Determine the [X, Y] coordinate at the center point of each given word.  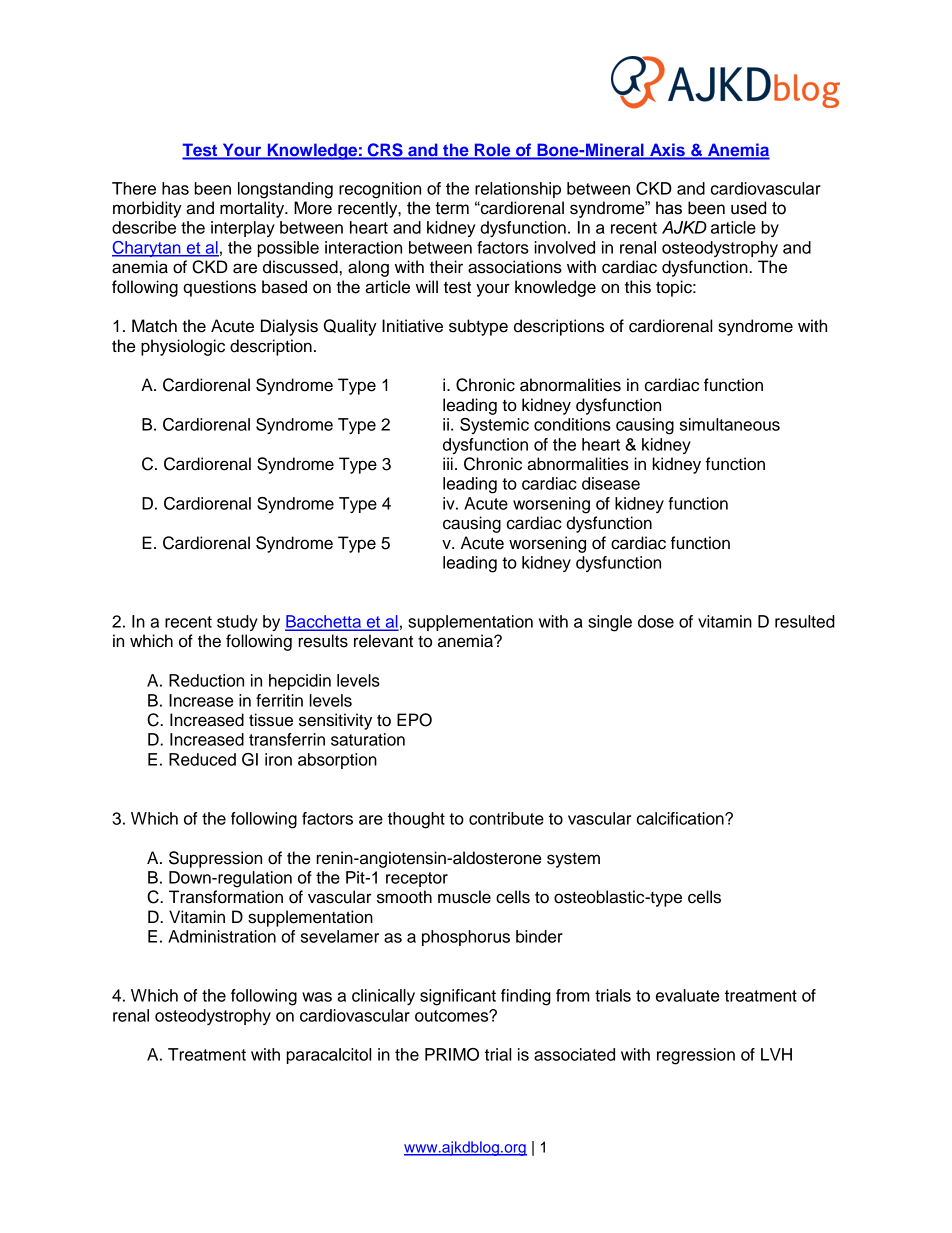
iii [448, 463]
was [317, 997]
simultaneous [730, 424]
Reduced [202, 759]
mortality [253, 209]
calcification [681, 818]
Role [492, 151]
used [748, 208]
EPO [414, 720]
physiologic [183, 347]
